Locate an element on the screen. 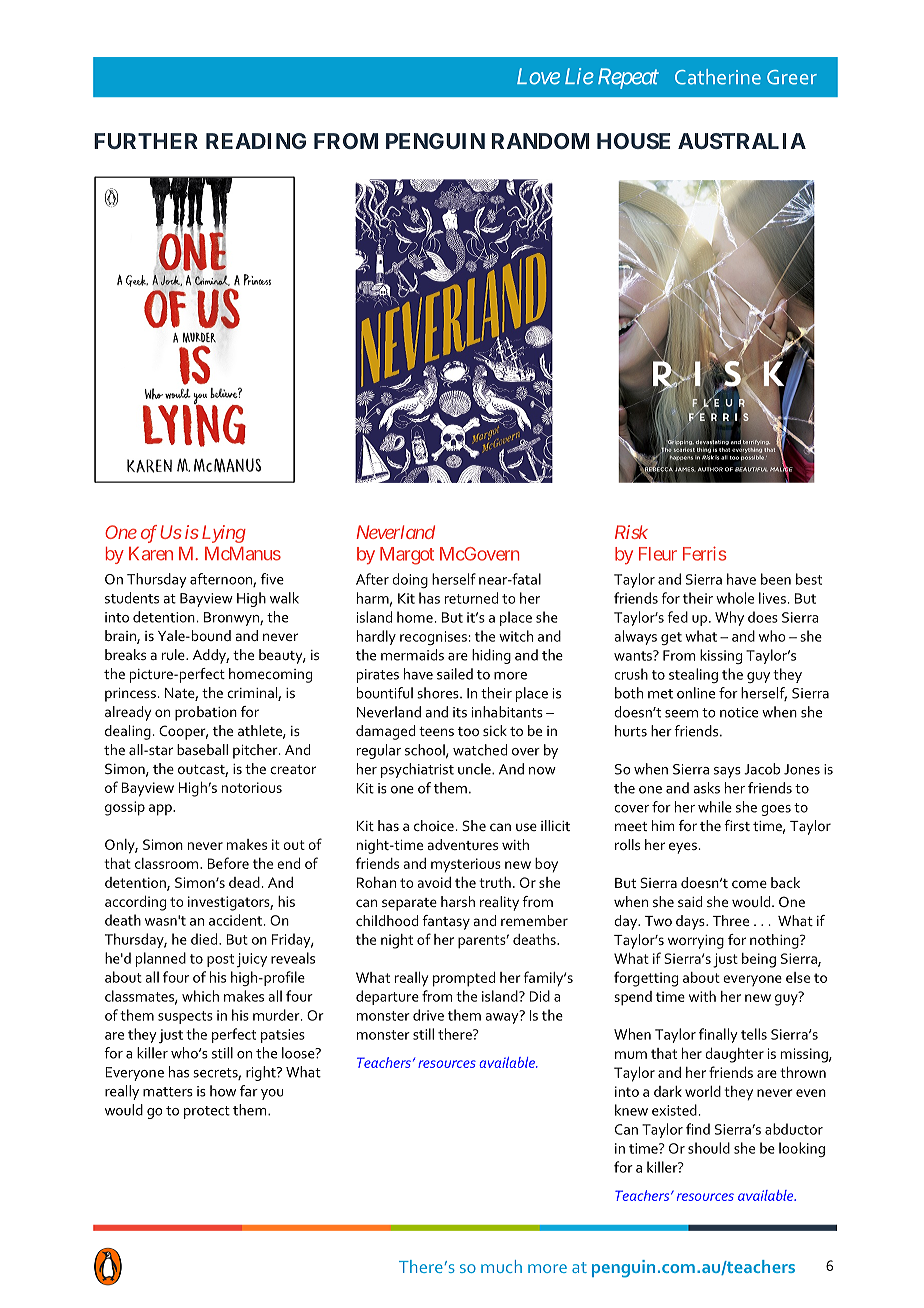 The image size is (924, 1308). mysterious is located at coordinates (466, 865).
